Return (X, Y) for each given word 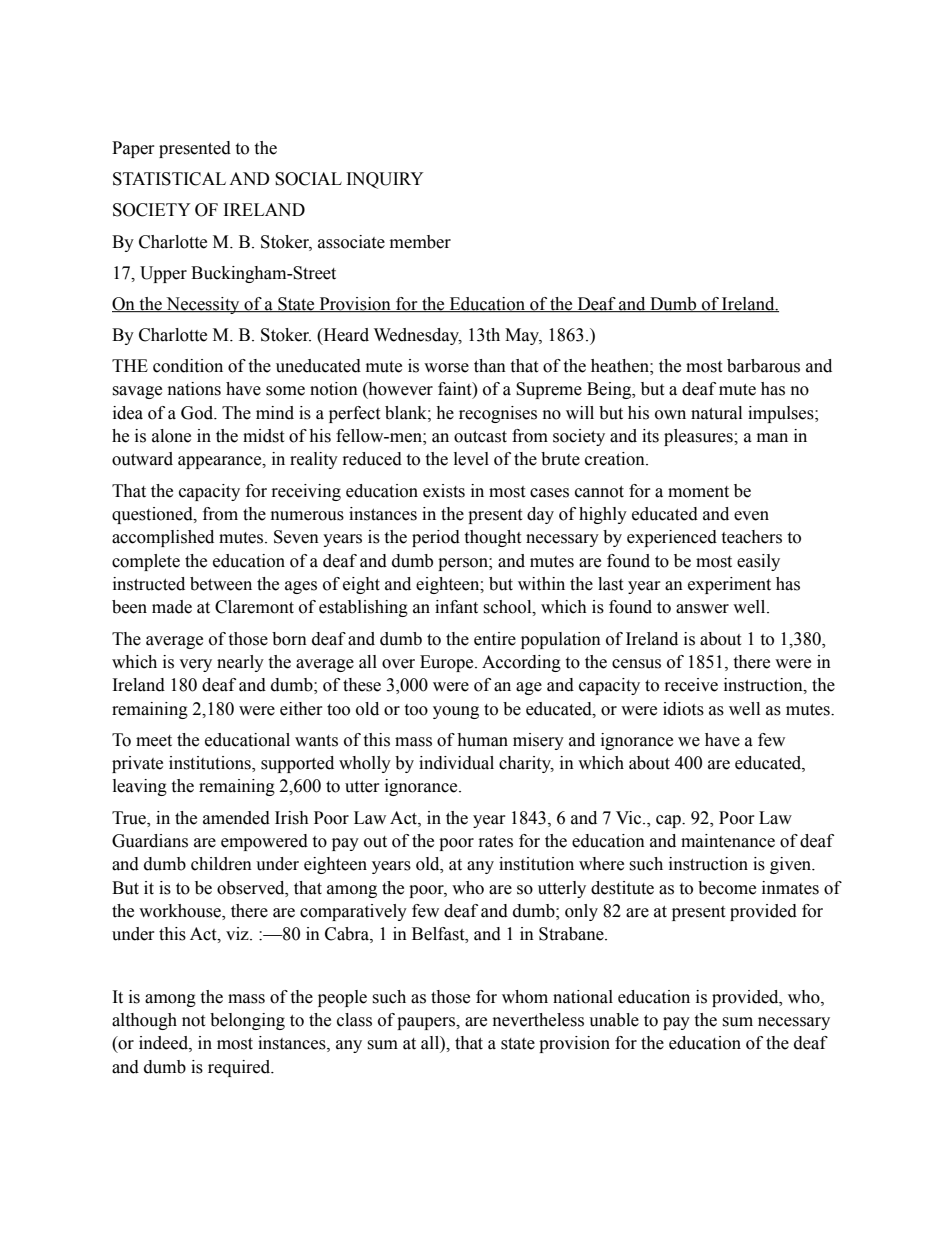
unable (614, 1020)
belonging (247, 1021)
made (172, 607)
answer (702, 609)
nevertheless (538, 1020)
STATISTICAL (169, 179)
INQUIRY (385, 180)
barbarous (763, 366)
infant (456, 607)
